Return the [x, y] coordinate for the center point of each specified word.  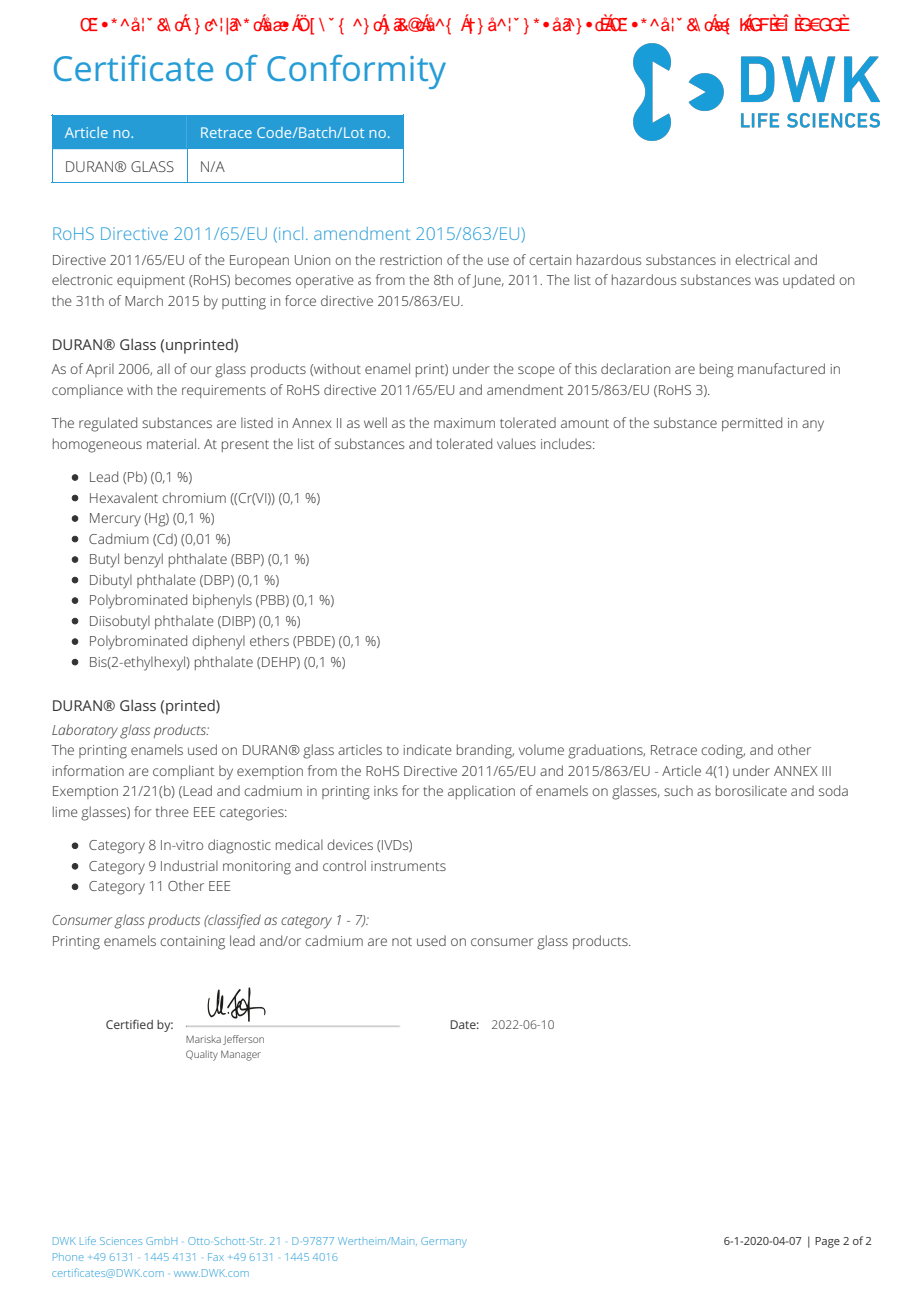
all [163, 368]
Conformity [356, 72]
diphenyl [218, 642]
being [717, 370]
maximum [464, 423]
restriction [411, 260]
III [826, 771]
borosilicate [751, 790]
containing [192, 943]
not [402, 941]
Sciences [121, 1241]
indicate [427, 749]
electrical [762, 259]
